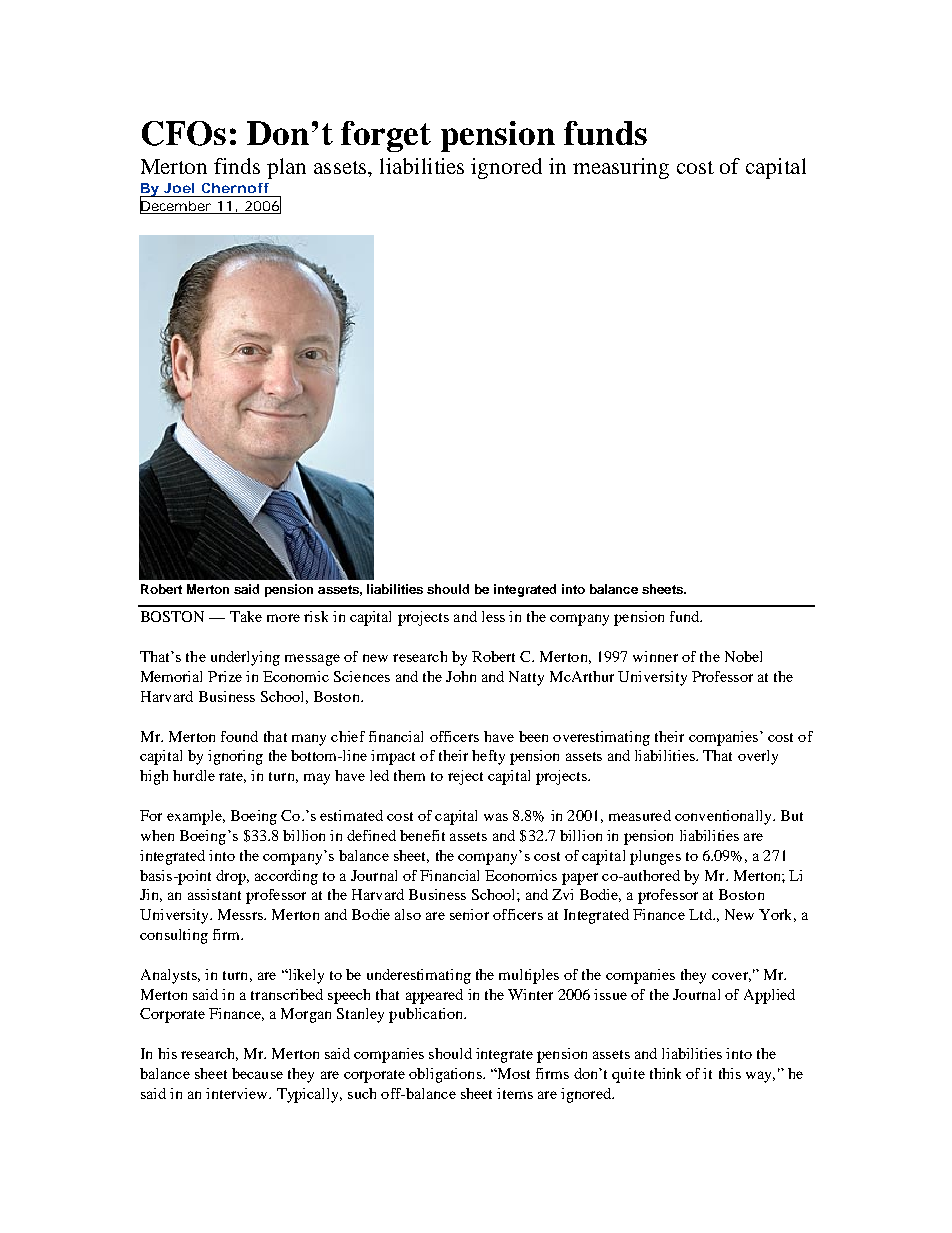 This screenshot has width=952, height=1233. Describe the element at coordinates (257, 1073) in the screenshot. I see `because` at that location.
